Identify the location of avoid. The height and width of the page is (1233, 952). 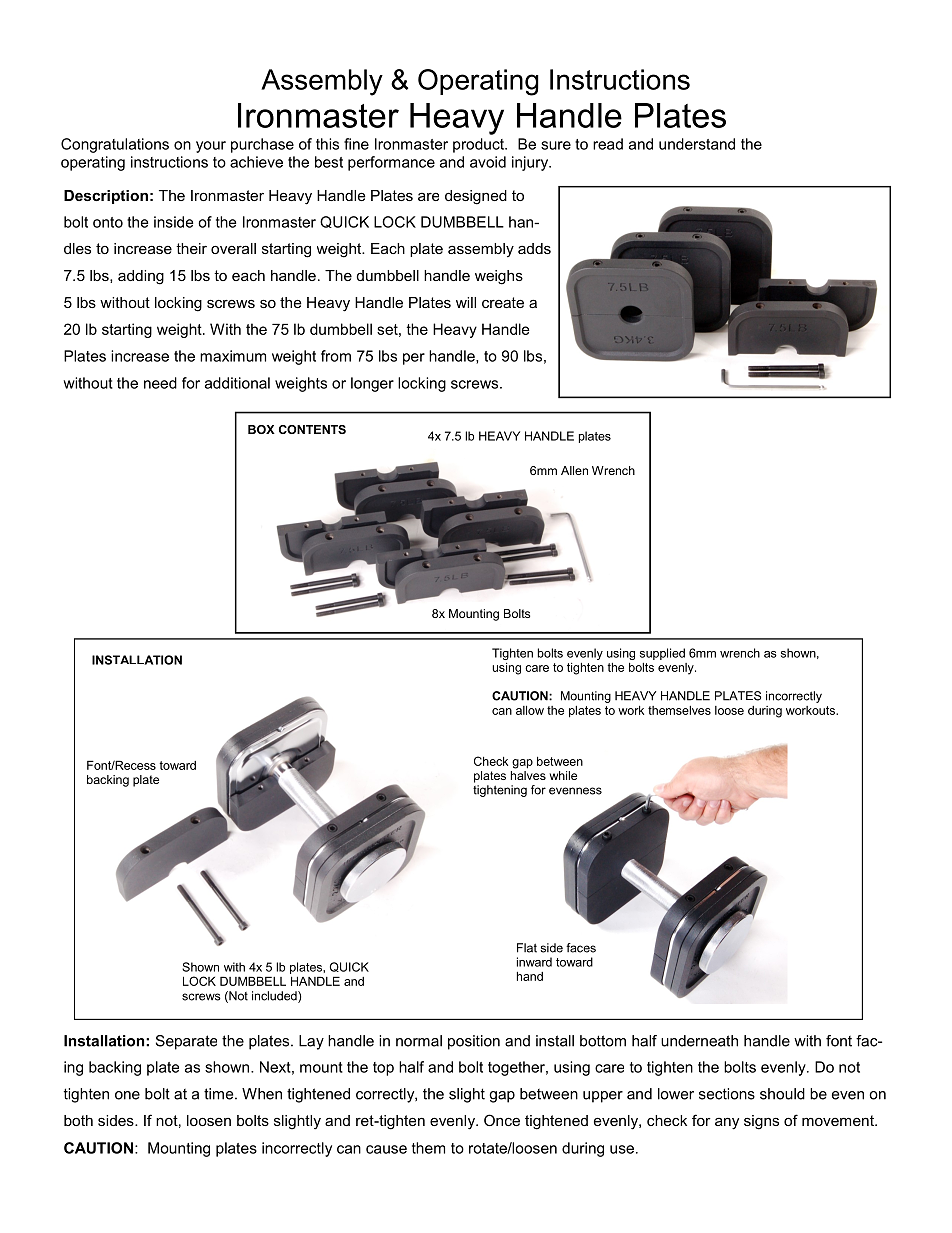
(488, 162).
